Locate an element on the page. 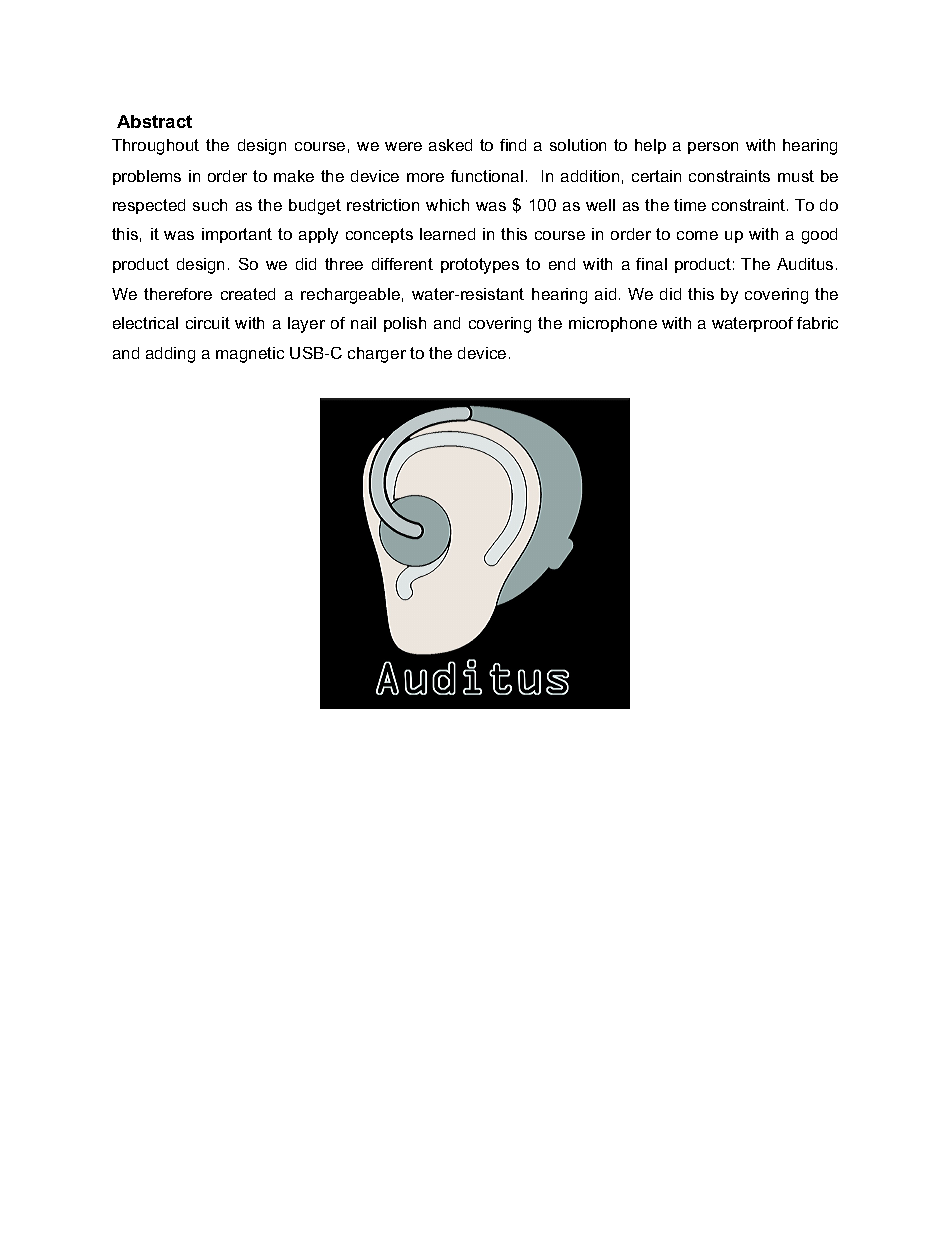 This page has width=952, height=1233. magnetic is located at coordinates (250, 355).
